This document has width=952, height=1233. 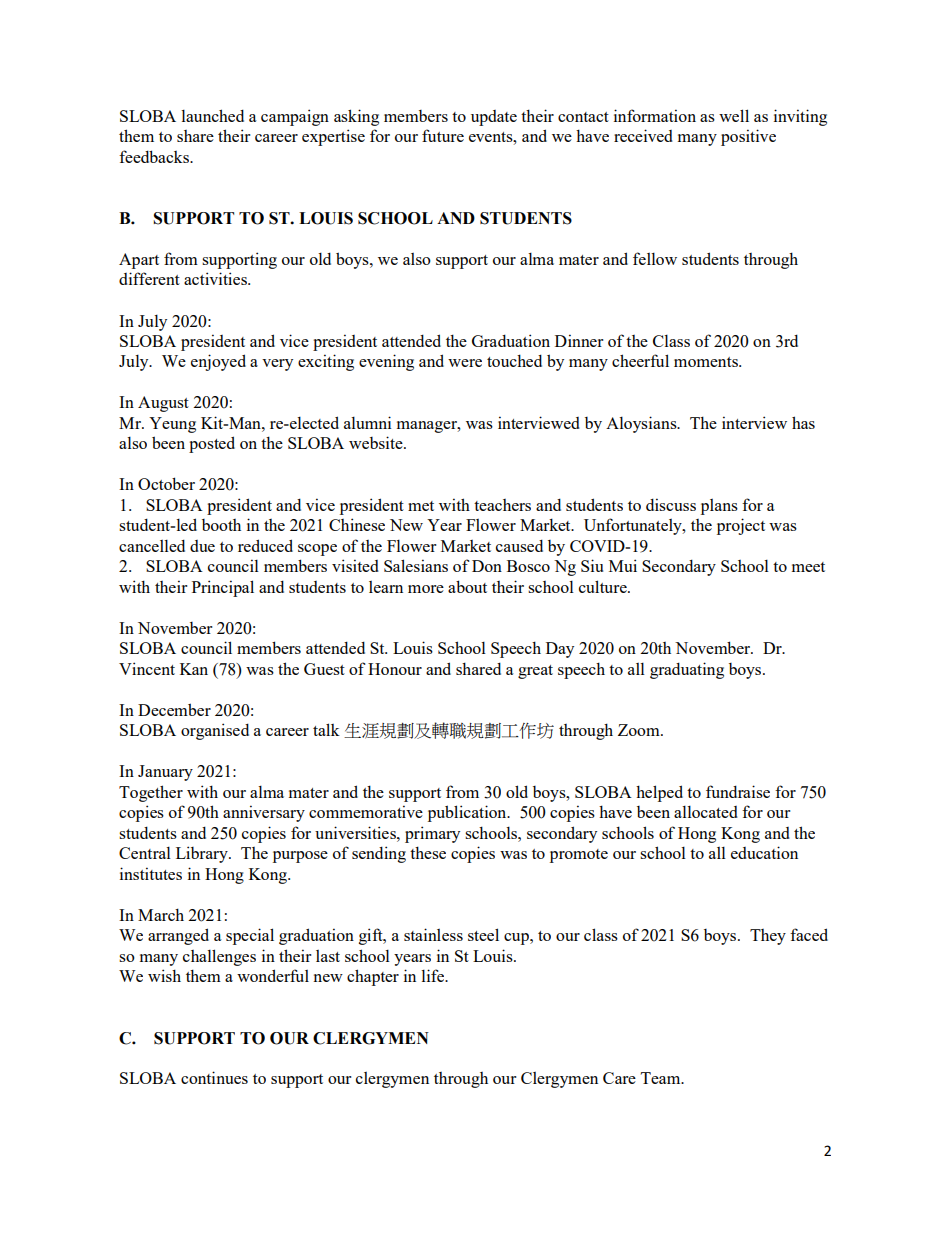 What do you see at coordinates (808, 567) in the document?
I see `meet` at bounding box center [808, 567].
